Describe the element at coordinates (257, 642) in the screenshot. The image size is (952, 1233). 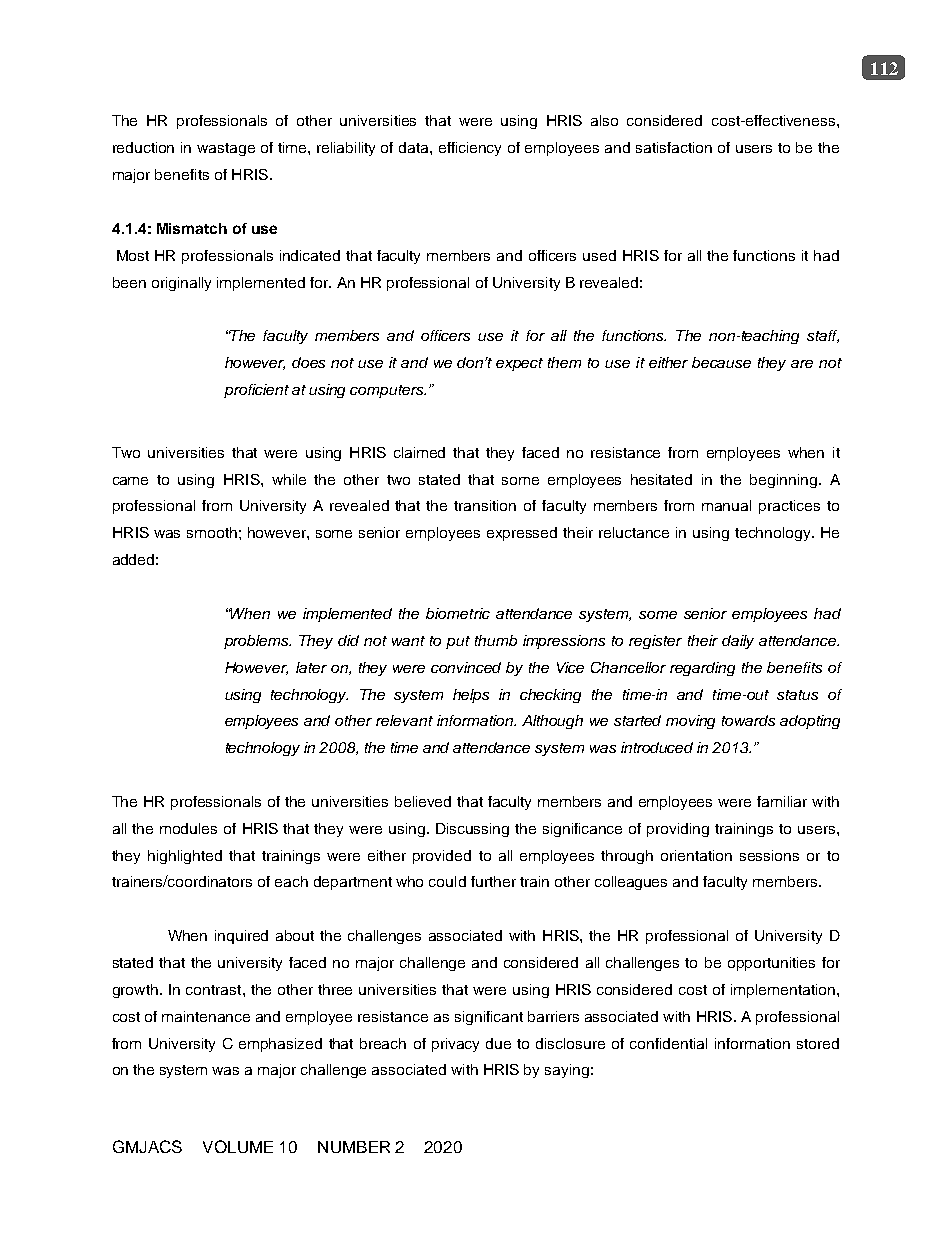
I see `problems` at that location.
